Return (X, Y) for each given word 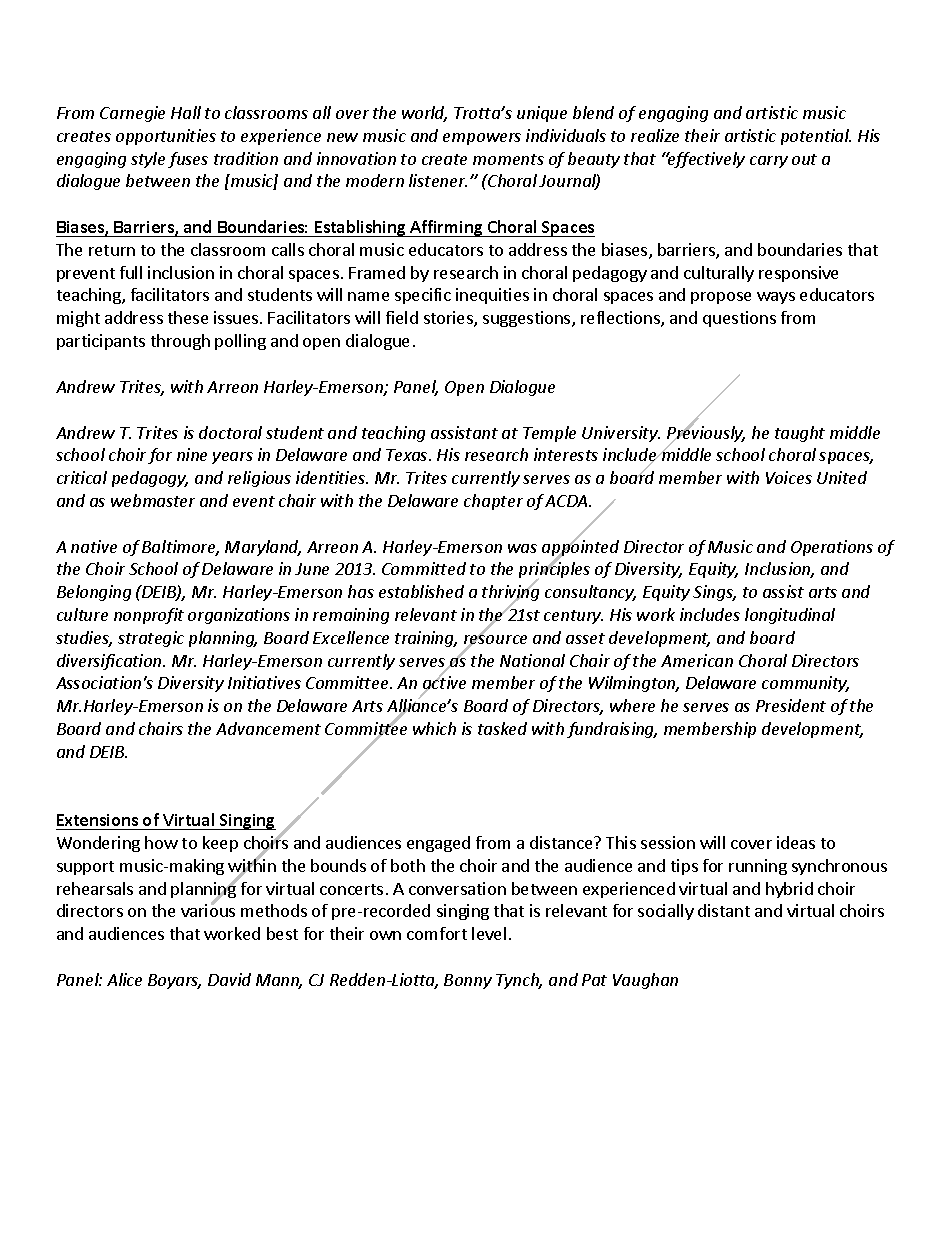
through (180, 342)
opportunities (166, 137)
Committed (424, 568)
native (94, 546)
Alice (124, 979)
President (791, 705)
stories (449, 319)
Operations (832, 548)
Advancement (268, 728)
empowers (482, 139)
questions (739, 319)
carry (769, 162)
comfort (437, 933)
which (434, 728)
